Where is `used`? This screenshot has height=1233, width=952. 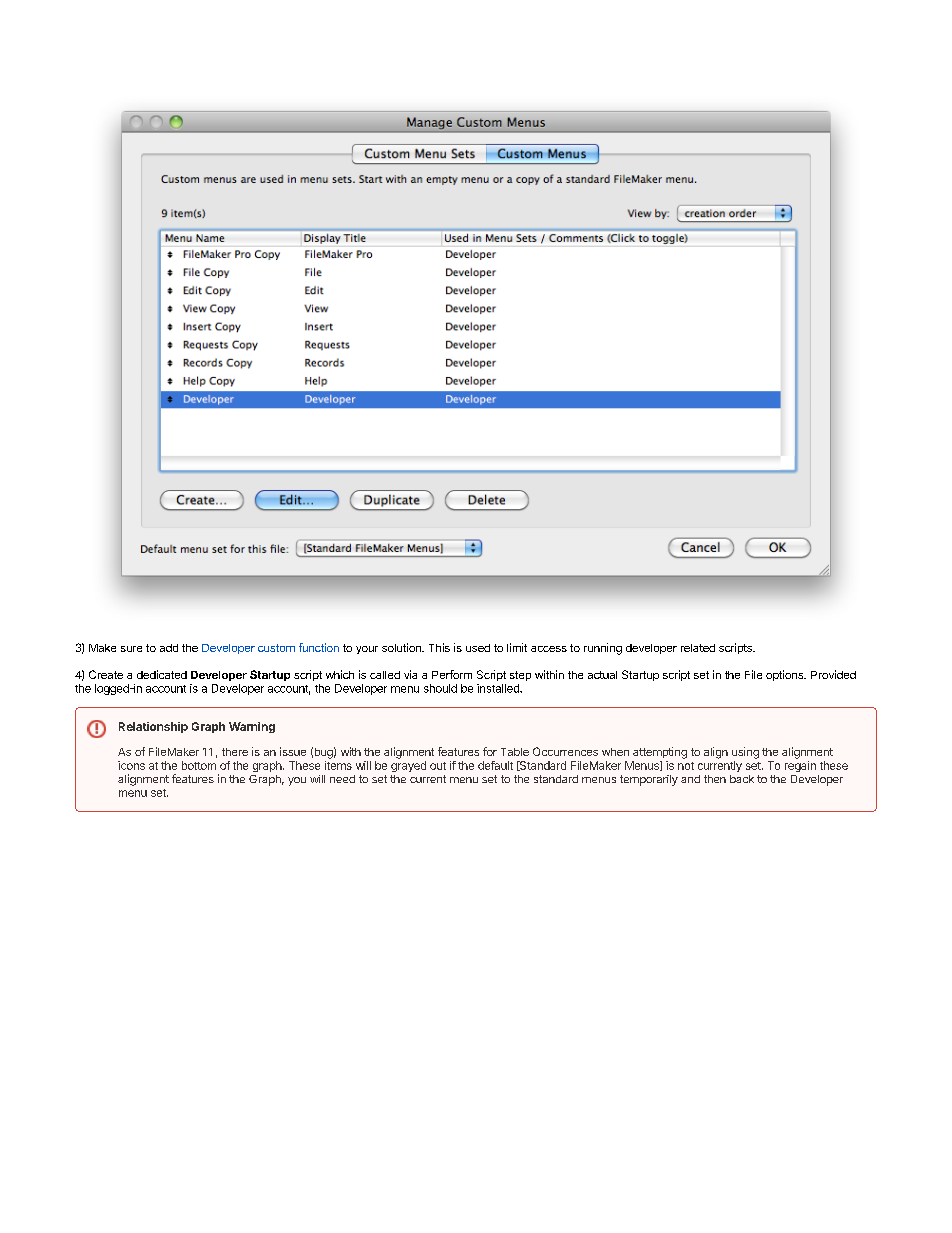 used is located at coordinates (478, 648).
